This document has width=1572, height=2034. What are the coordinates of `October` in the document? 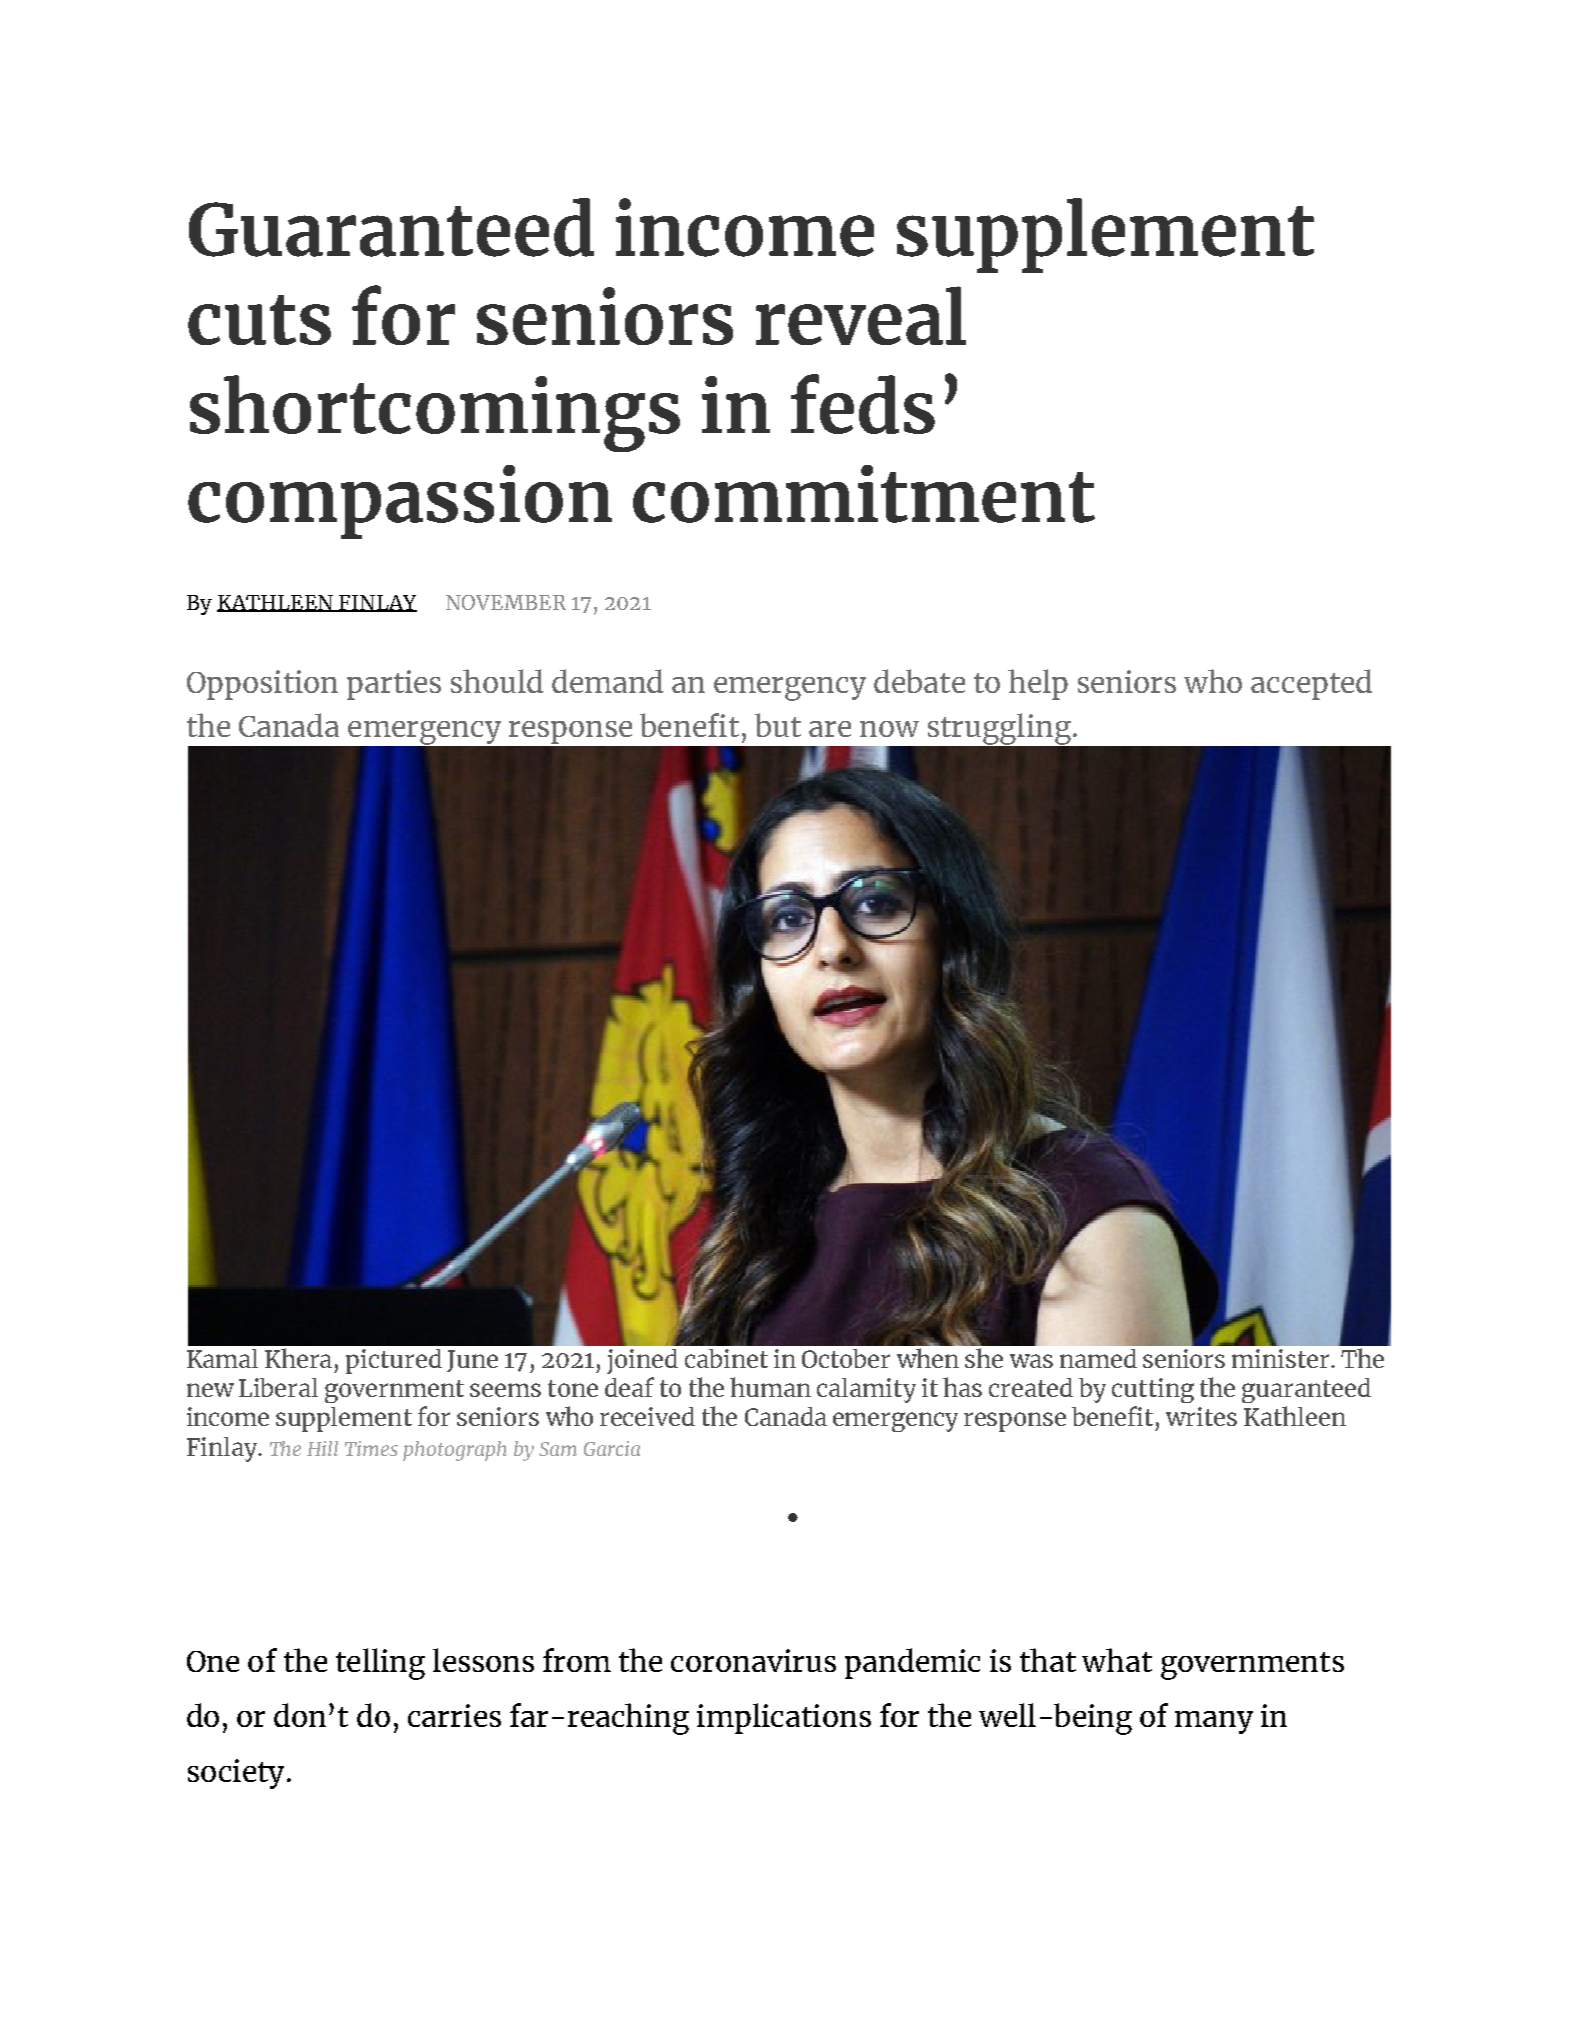 It's located at (846, 1358).
